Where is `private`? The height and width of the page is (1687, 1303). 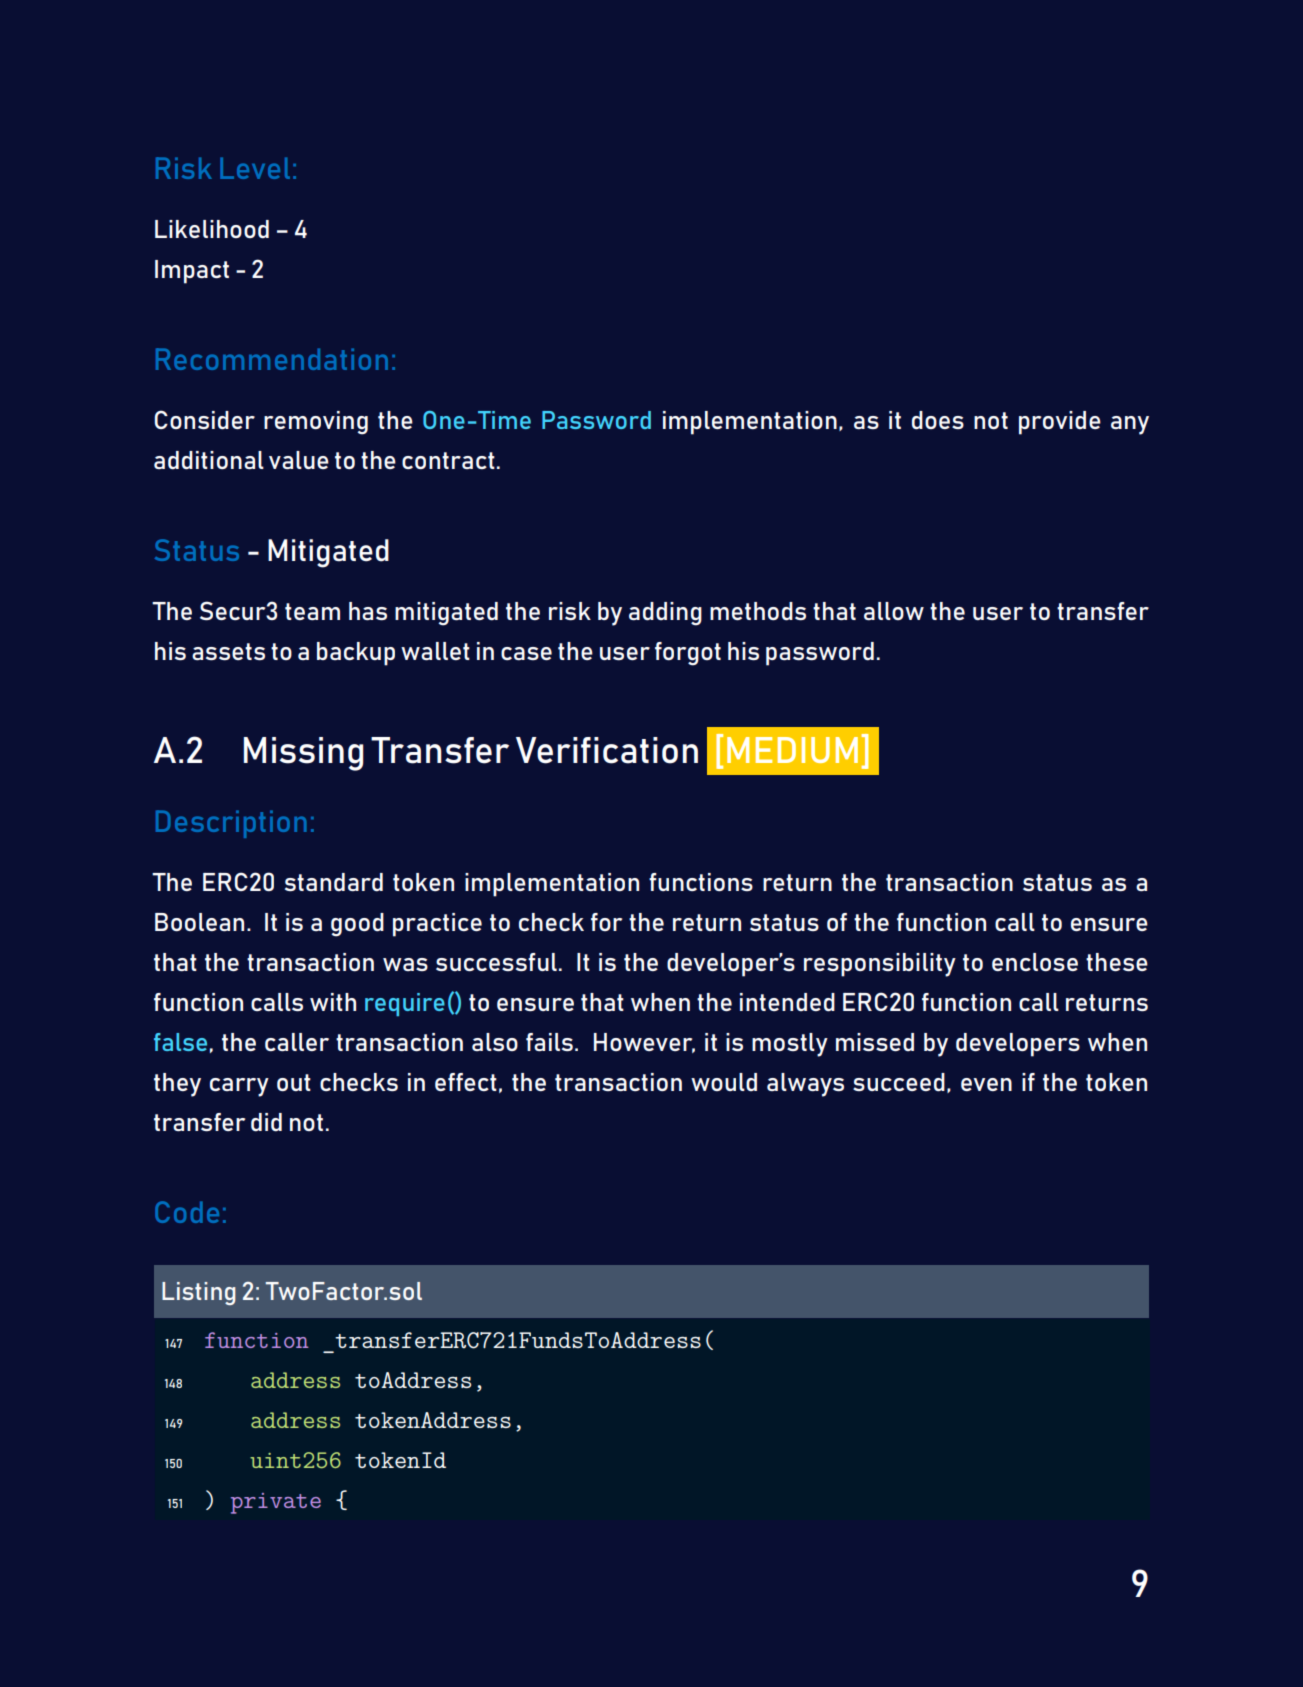
private is located at coordinates (276, 1503).
